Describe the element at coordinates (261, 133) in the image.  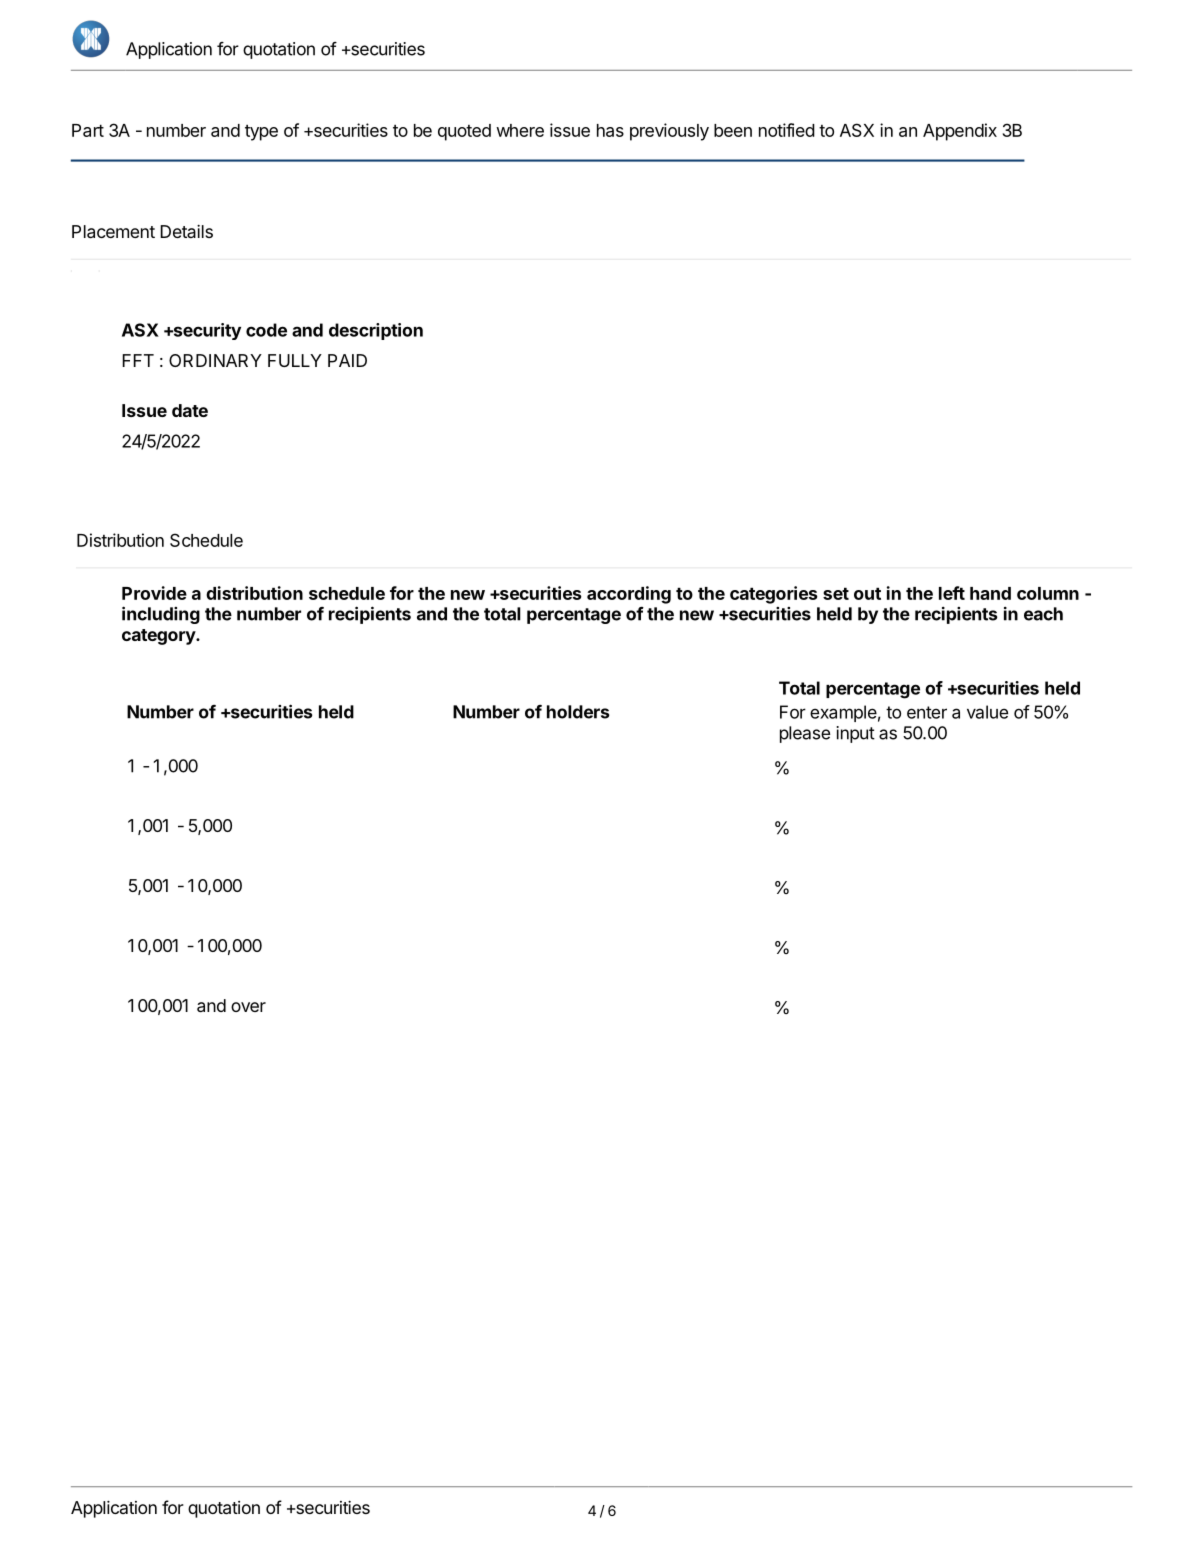
I see `type` at that location.
